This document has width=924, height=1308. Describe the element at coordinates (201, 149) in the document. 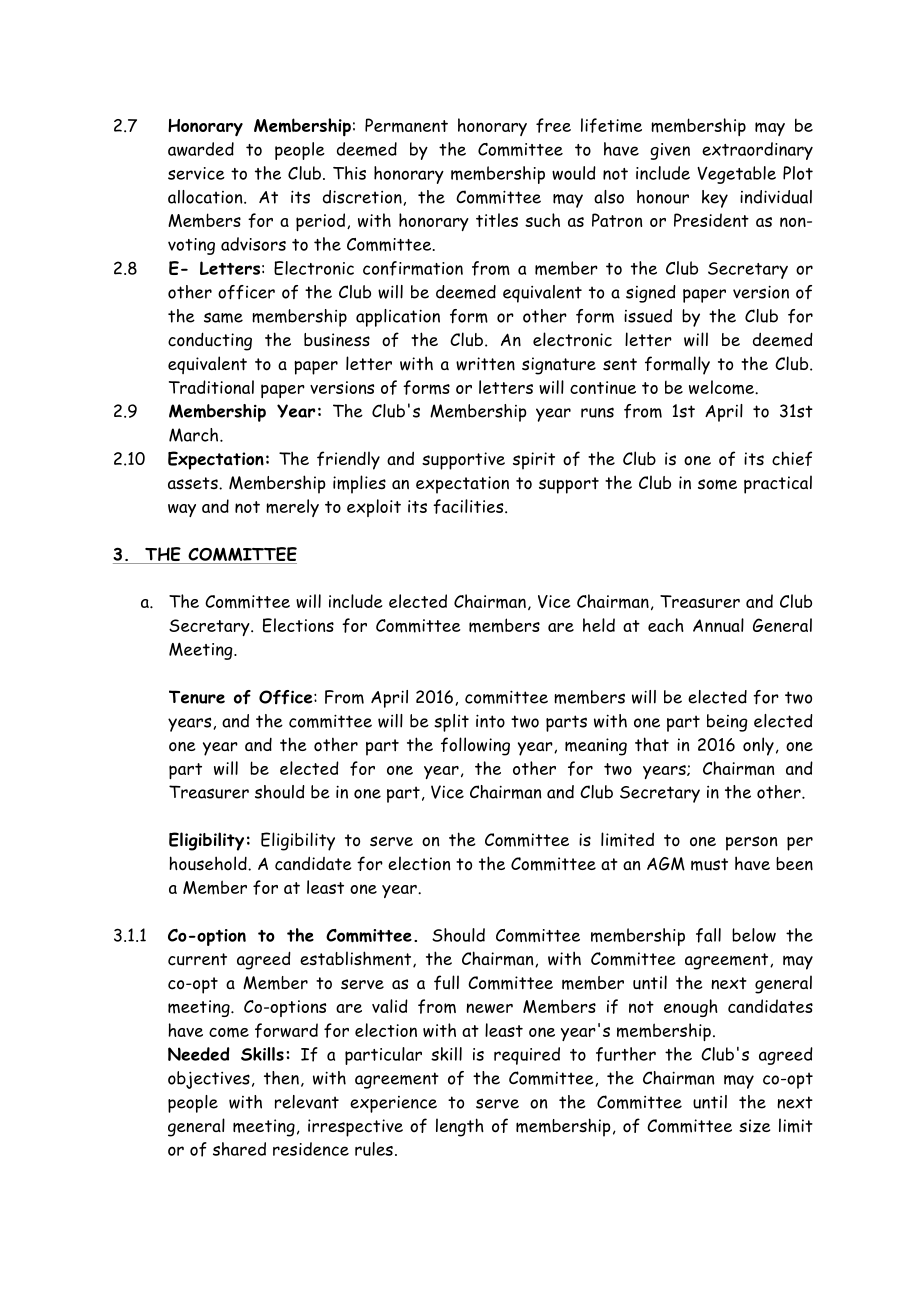

I see `awarded` at that location.
